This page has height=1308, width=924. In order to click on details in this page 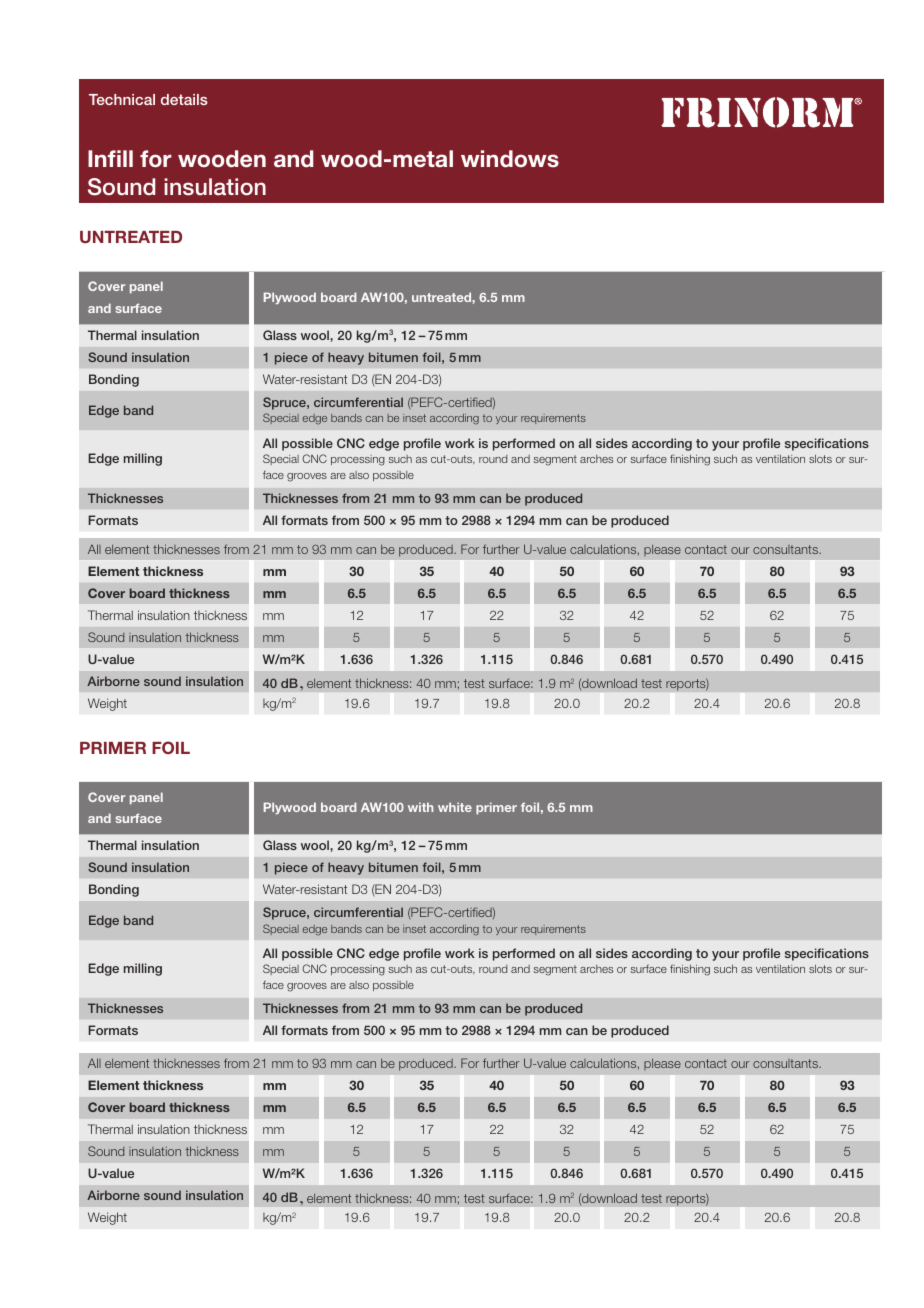, I will do `click(184, 99)`.
